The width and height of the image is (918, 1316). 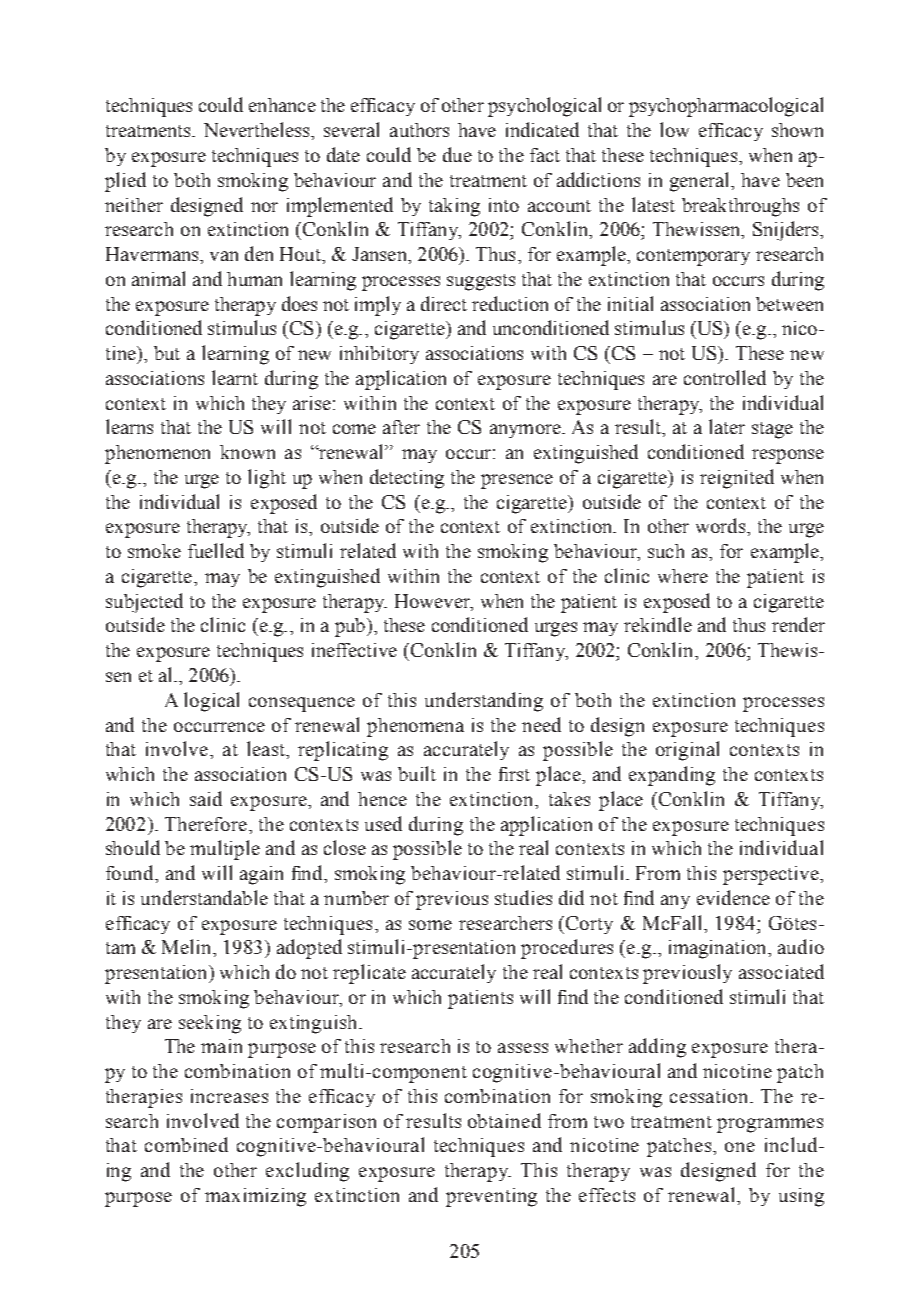 I want to click on words, so click(x=720, y=525).
